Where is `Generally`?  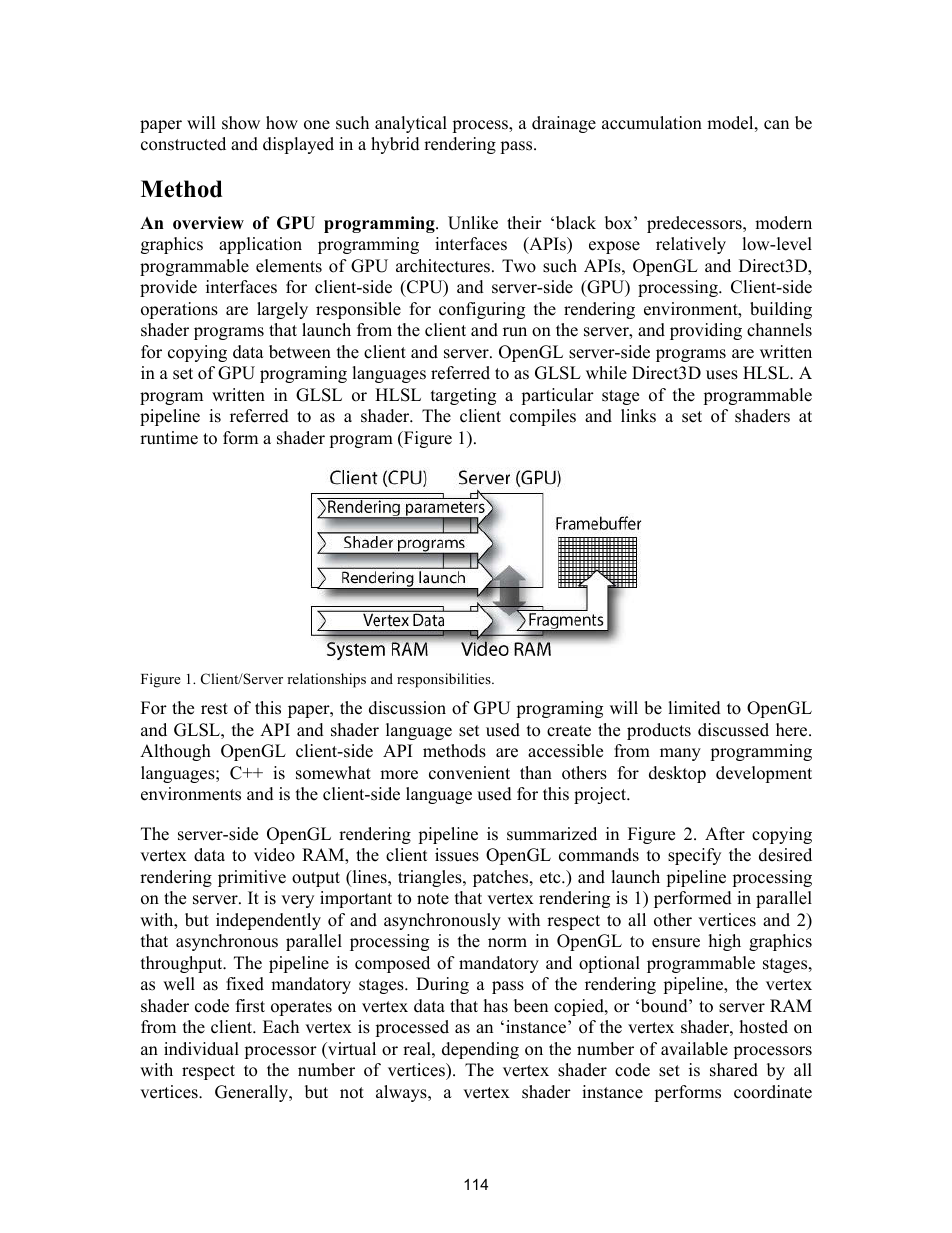 Generally is located at coordinates (253, 1093).
